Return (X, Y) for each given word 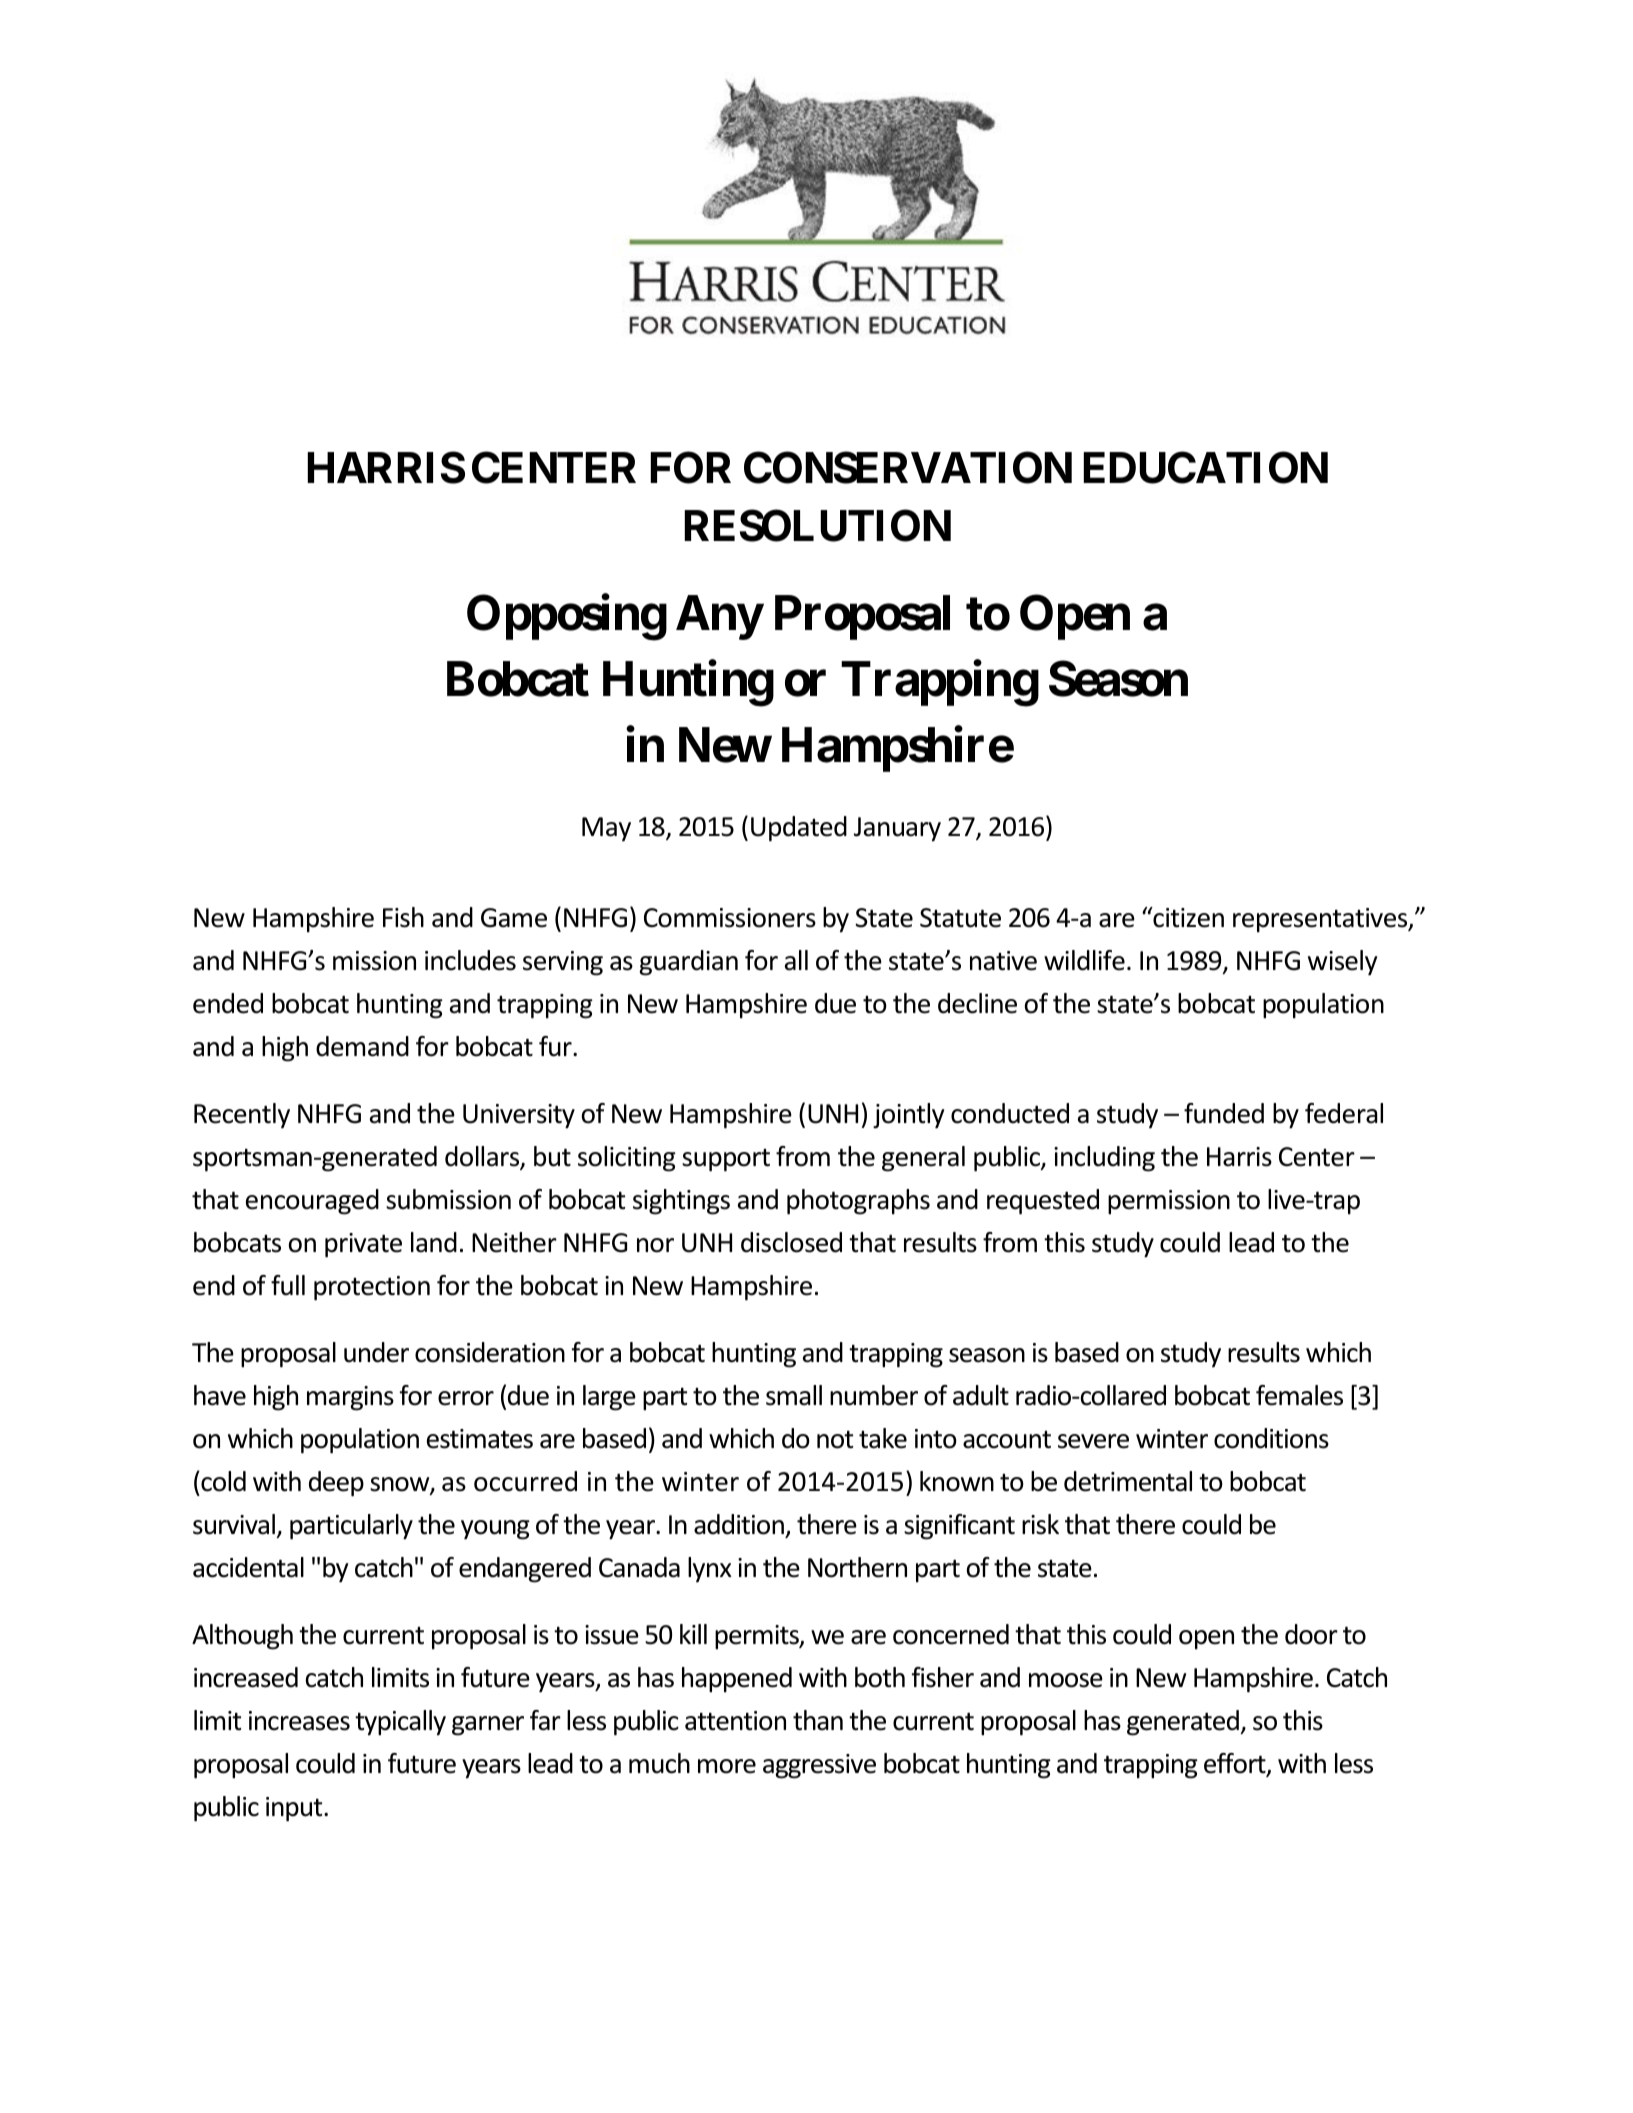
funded (1224, 1113)
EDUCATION (1205, 467)
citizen (1187, 917)
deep (336, 1484)
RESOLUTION (817, 526)
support (726, 1160)
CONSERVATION (908, 467)
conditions (1271, 1438)
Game (514, 918)
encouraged (312, 1202)
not (835, 1439)
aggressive (819, 1766)
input (295, 1809)
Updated (799, 829)
